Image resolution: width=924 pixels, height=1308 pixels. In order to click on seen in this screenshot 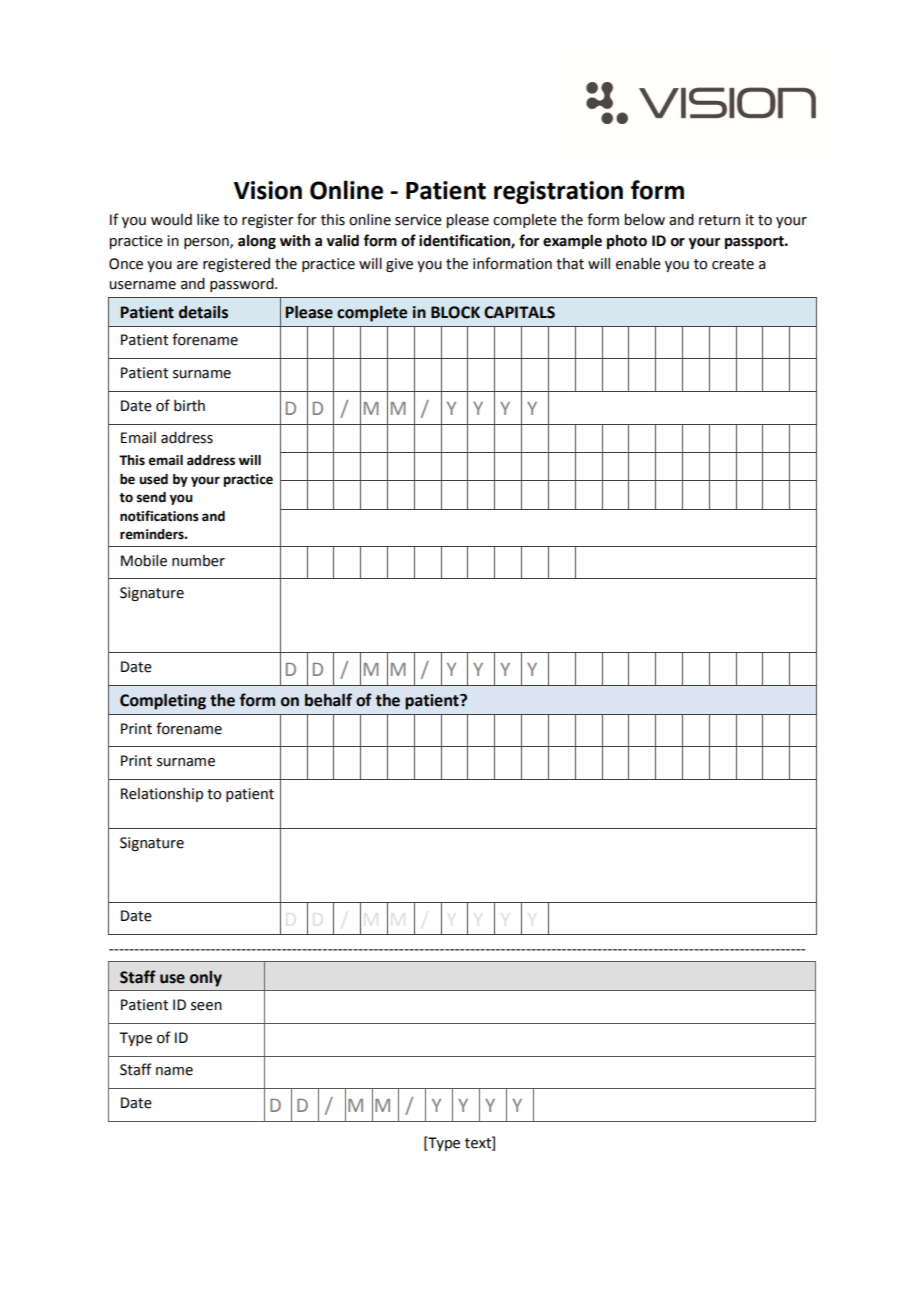, I will do `click(206, 1006)`.
